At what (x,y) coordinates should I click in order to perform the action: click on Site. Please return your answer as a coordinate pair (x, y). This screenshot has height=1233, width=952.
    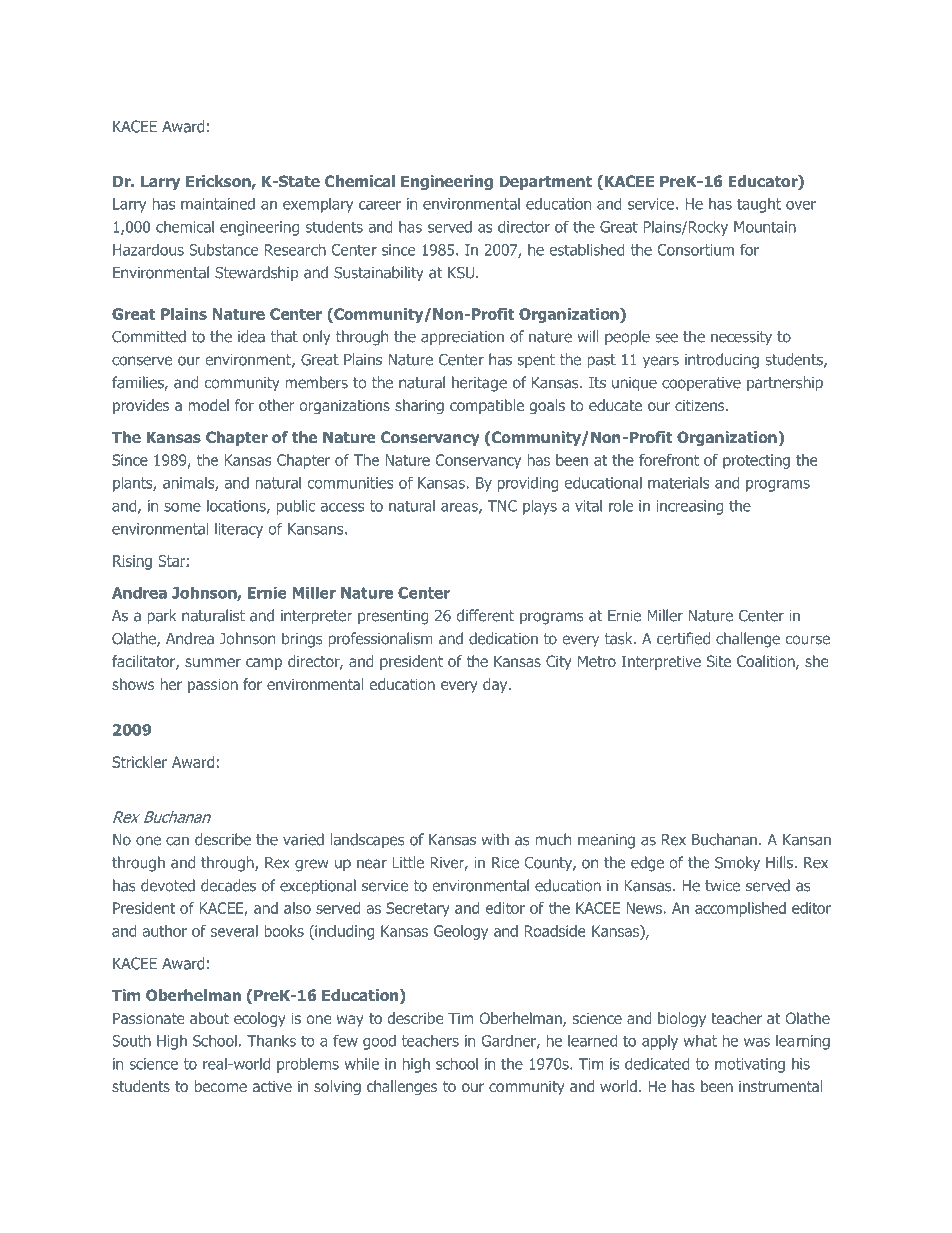
    Looking at the image, I should click on (719, 661).
